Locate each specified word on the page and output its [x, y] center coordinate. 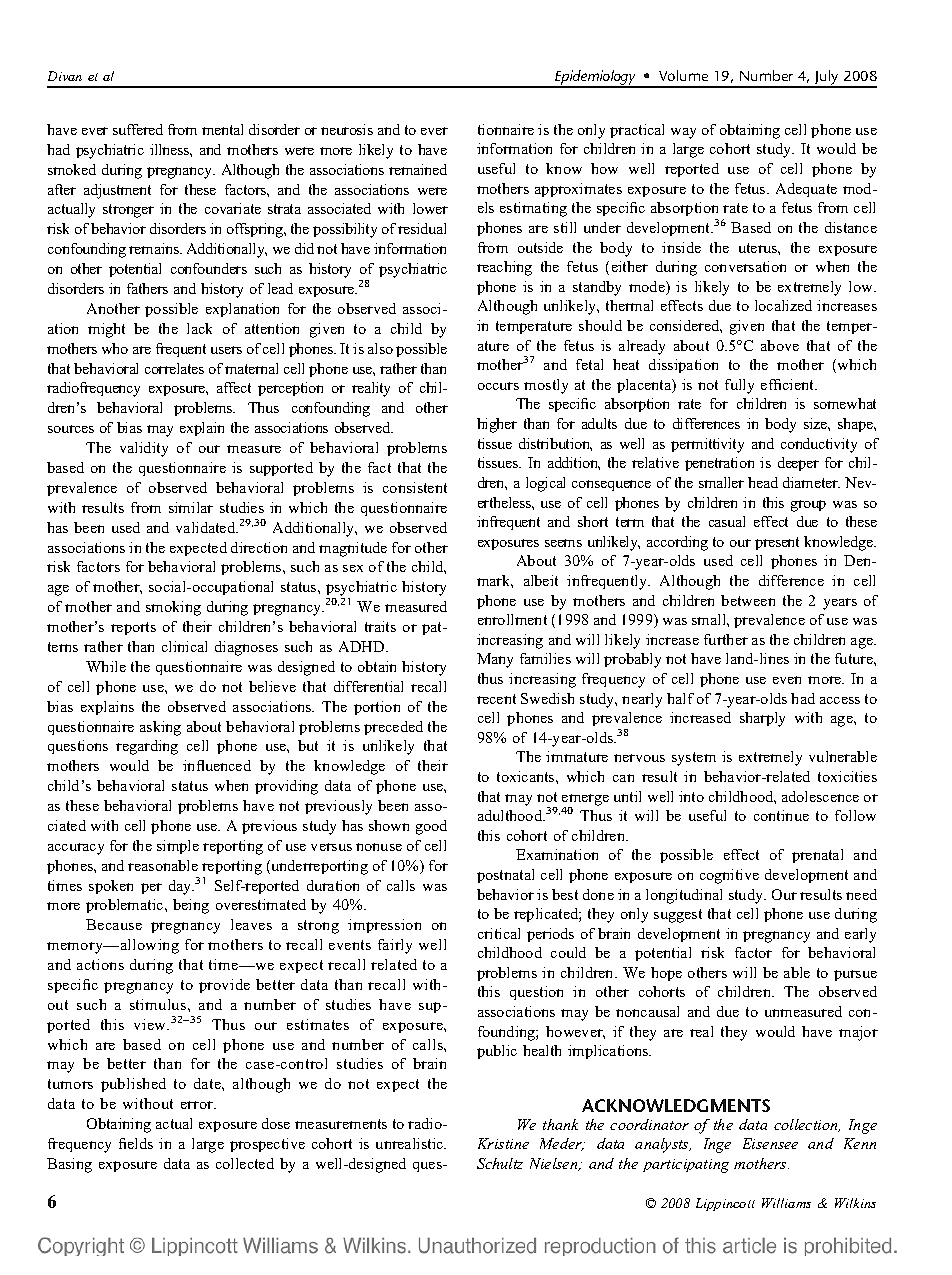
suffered [138, 129]
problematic [126, 906]
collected [245, 1163]
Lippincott [725, 1204]
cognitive [729, 876]
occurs [498, 386]
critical [499, 933]
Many [495, 660]
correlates [174, 368]
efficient [789, 384]
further [726, 639]
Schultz [500, 1163]
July [827, 79]
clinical [184, 646]
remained [418, 169]
